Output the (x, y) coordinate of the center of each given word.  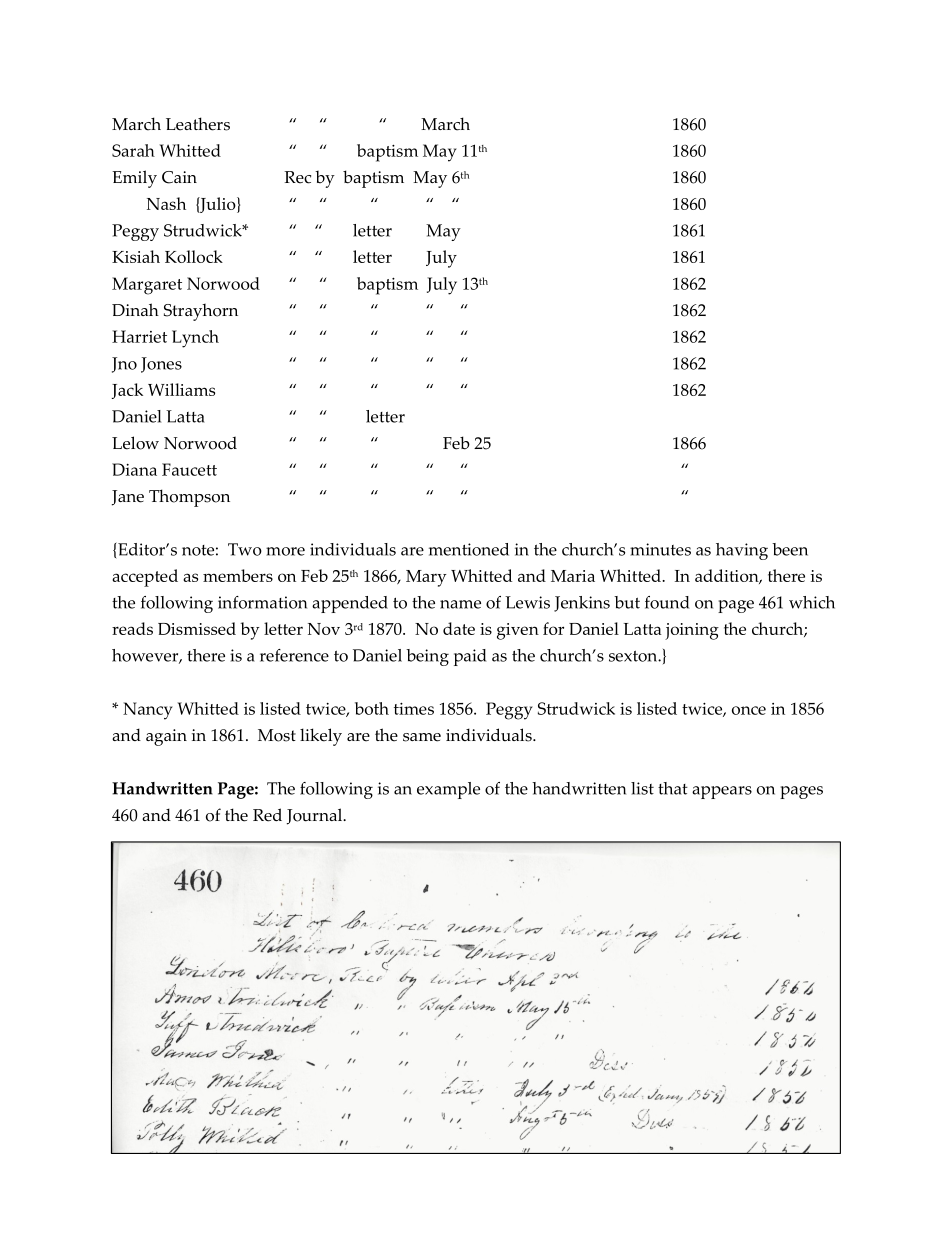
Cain (179, 177)
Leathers (198, 124)
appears (722, 792)
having (742, 551)
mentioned (469, 549)
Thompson (189, 498)
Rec (297, 177)
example (448, 790)
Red (267, 815)
